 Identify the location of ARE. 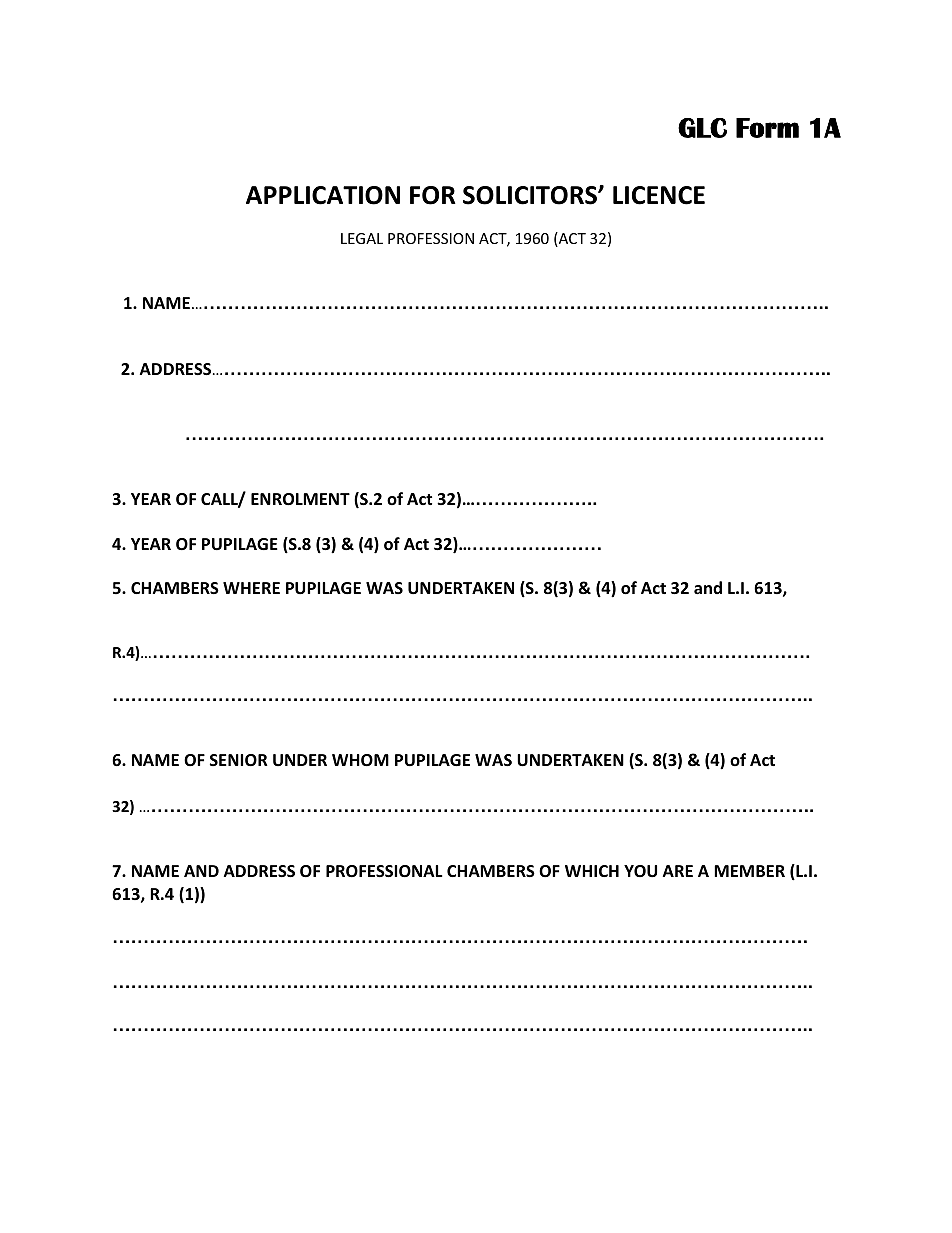
(678, 871).
